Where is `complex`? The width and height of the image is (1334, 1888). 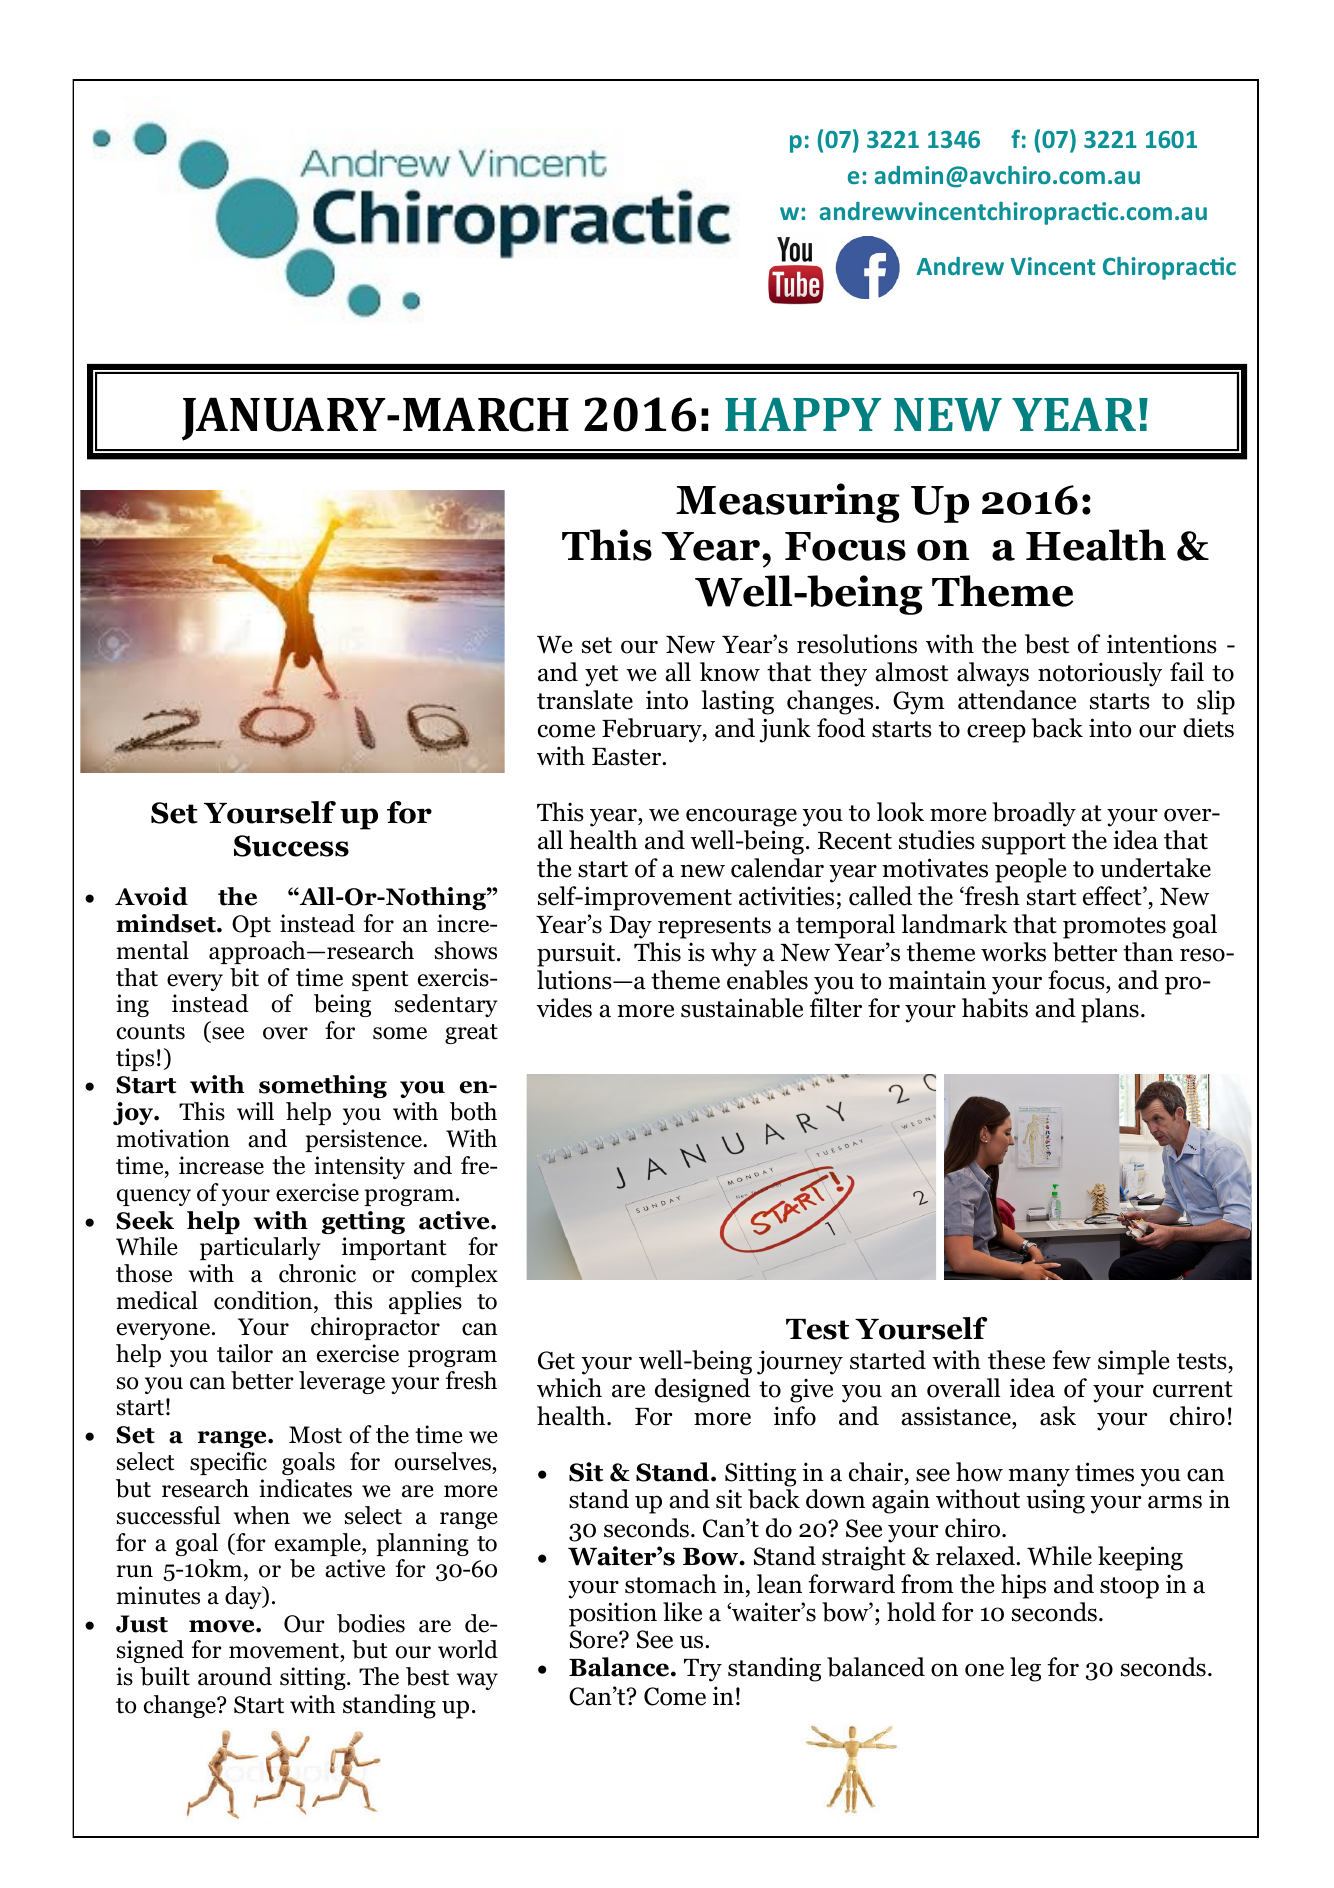 complex is located at coordinates (454, 1275).
